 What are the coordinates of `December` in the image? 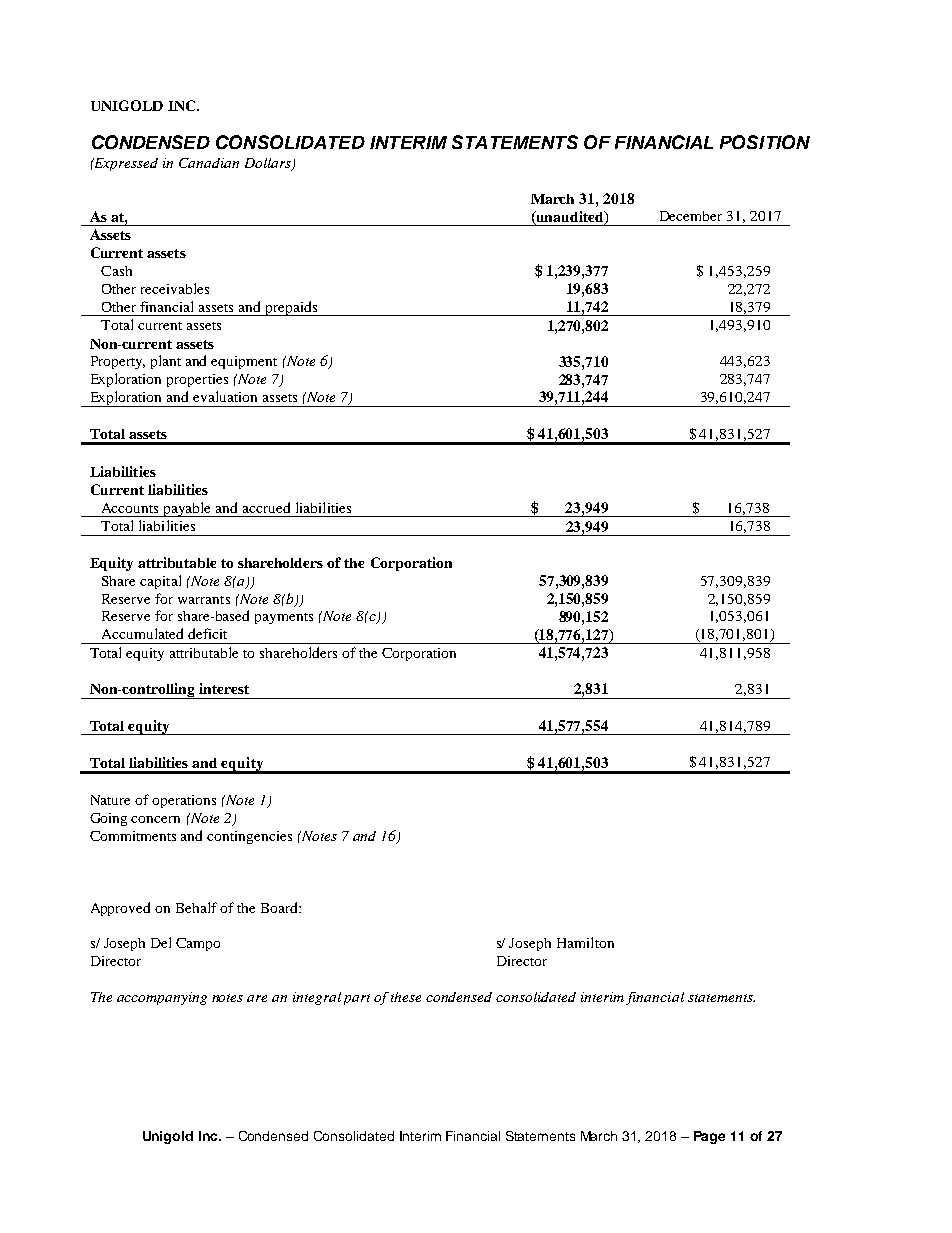 It's located at (691, 216).
